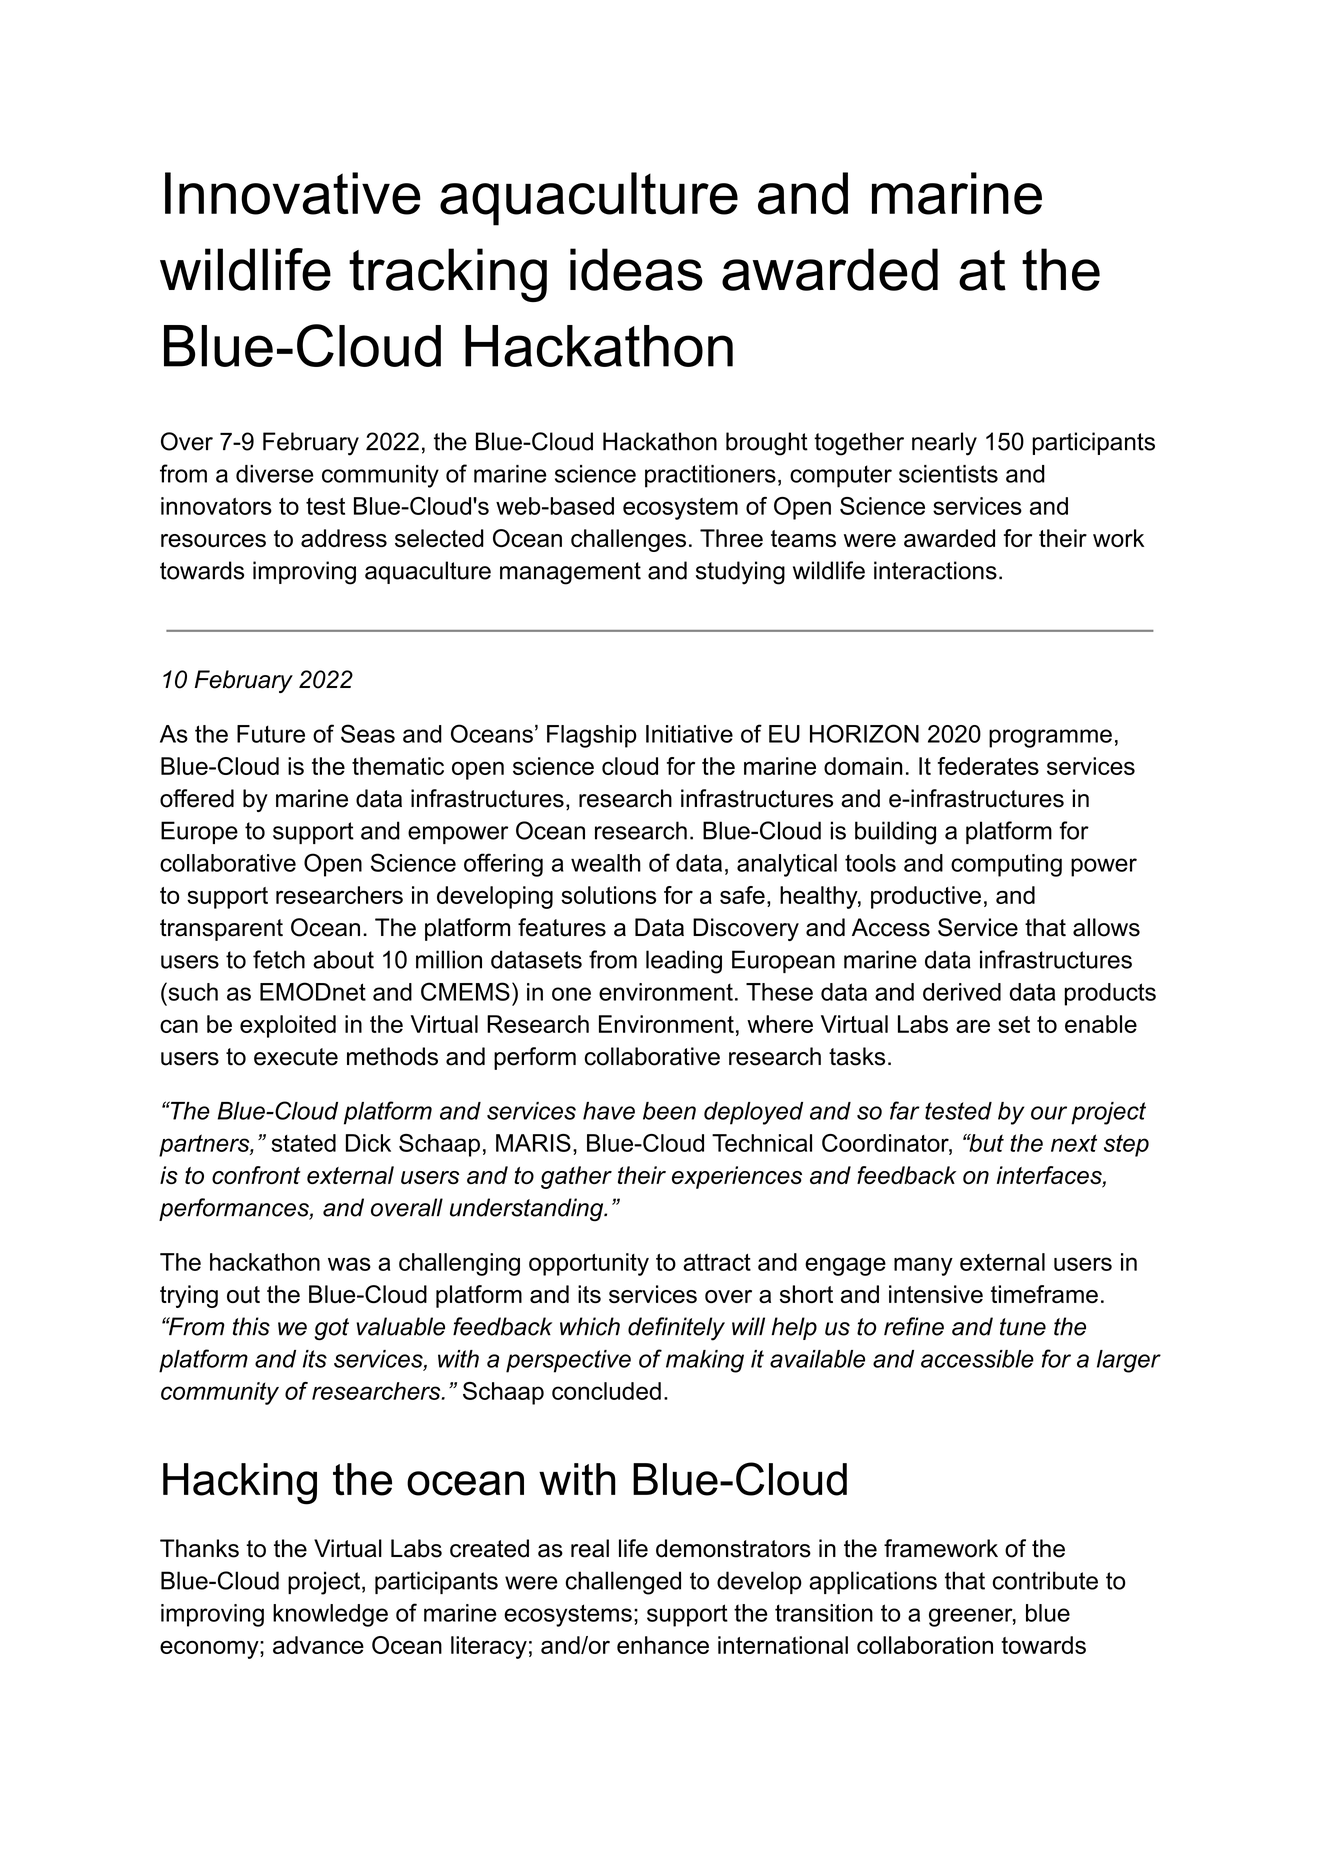 This document has width=1322, height=1867. What do you see at coordinates (293, 193) in the document?
I see `Innovative` at bounding box center [293, 193].
